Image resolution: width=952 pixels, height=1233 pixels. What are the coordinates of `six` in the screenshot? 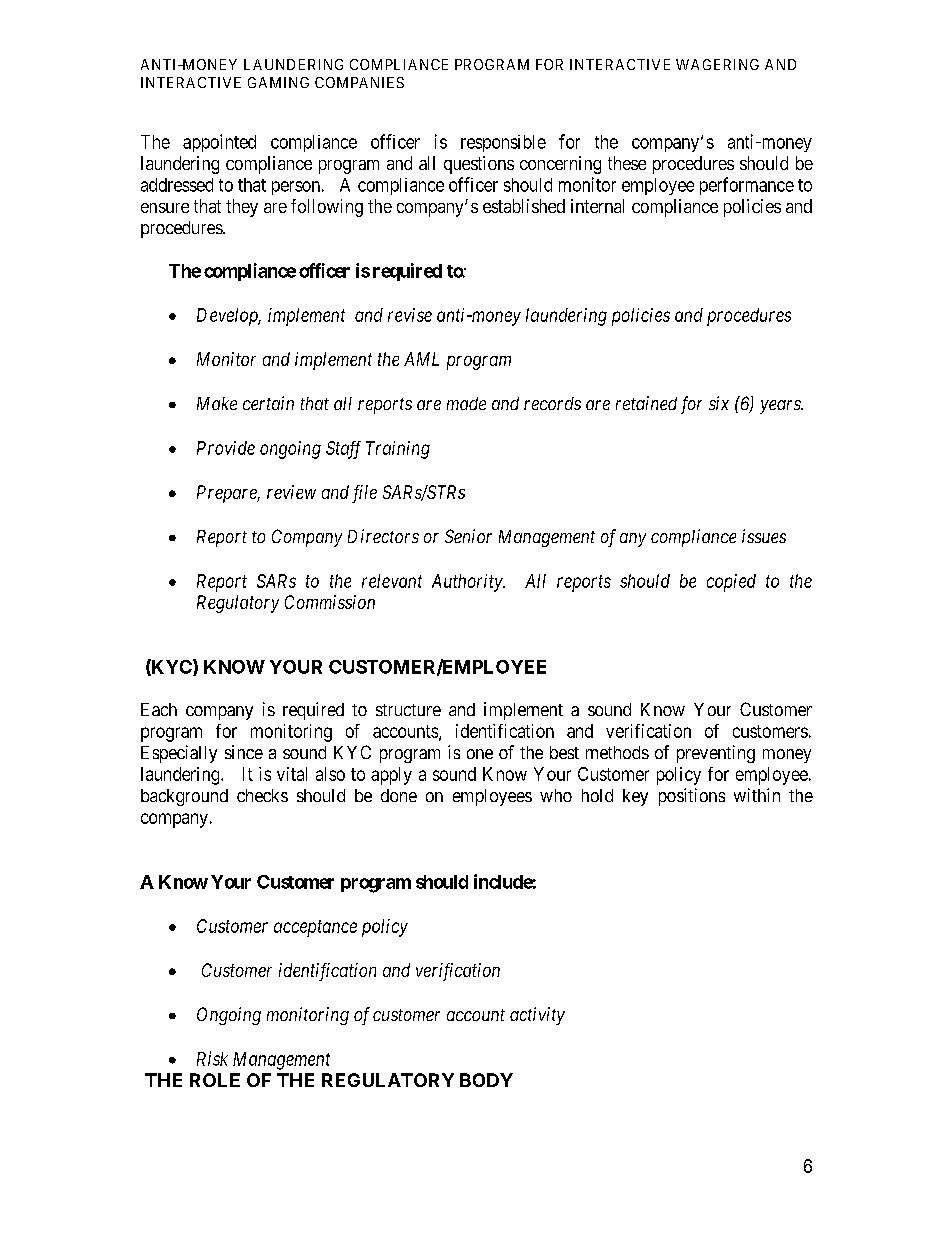 It's located at (719, 403).
